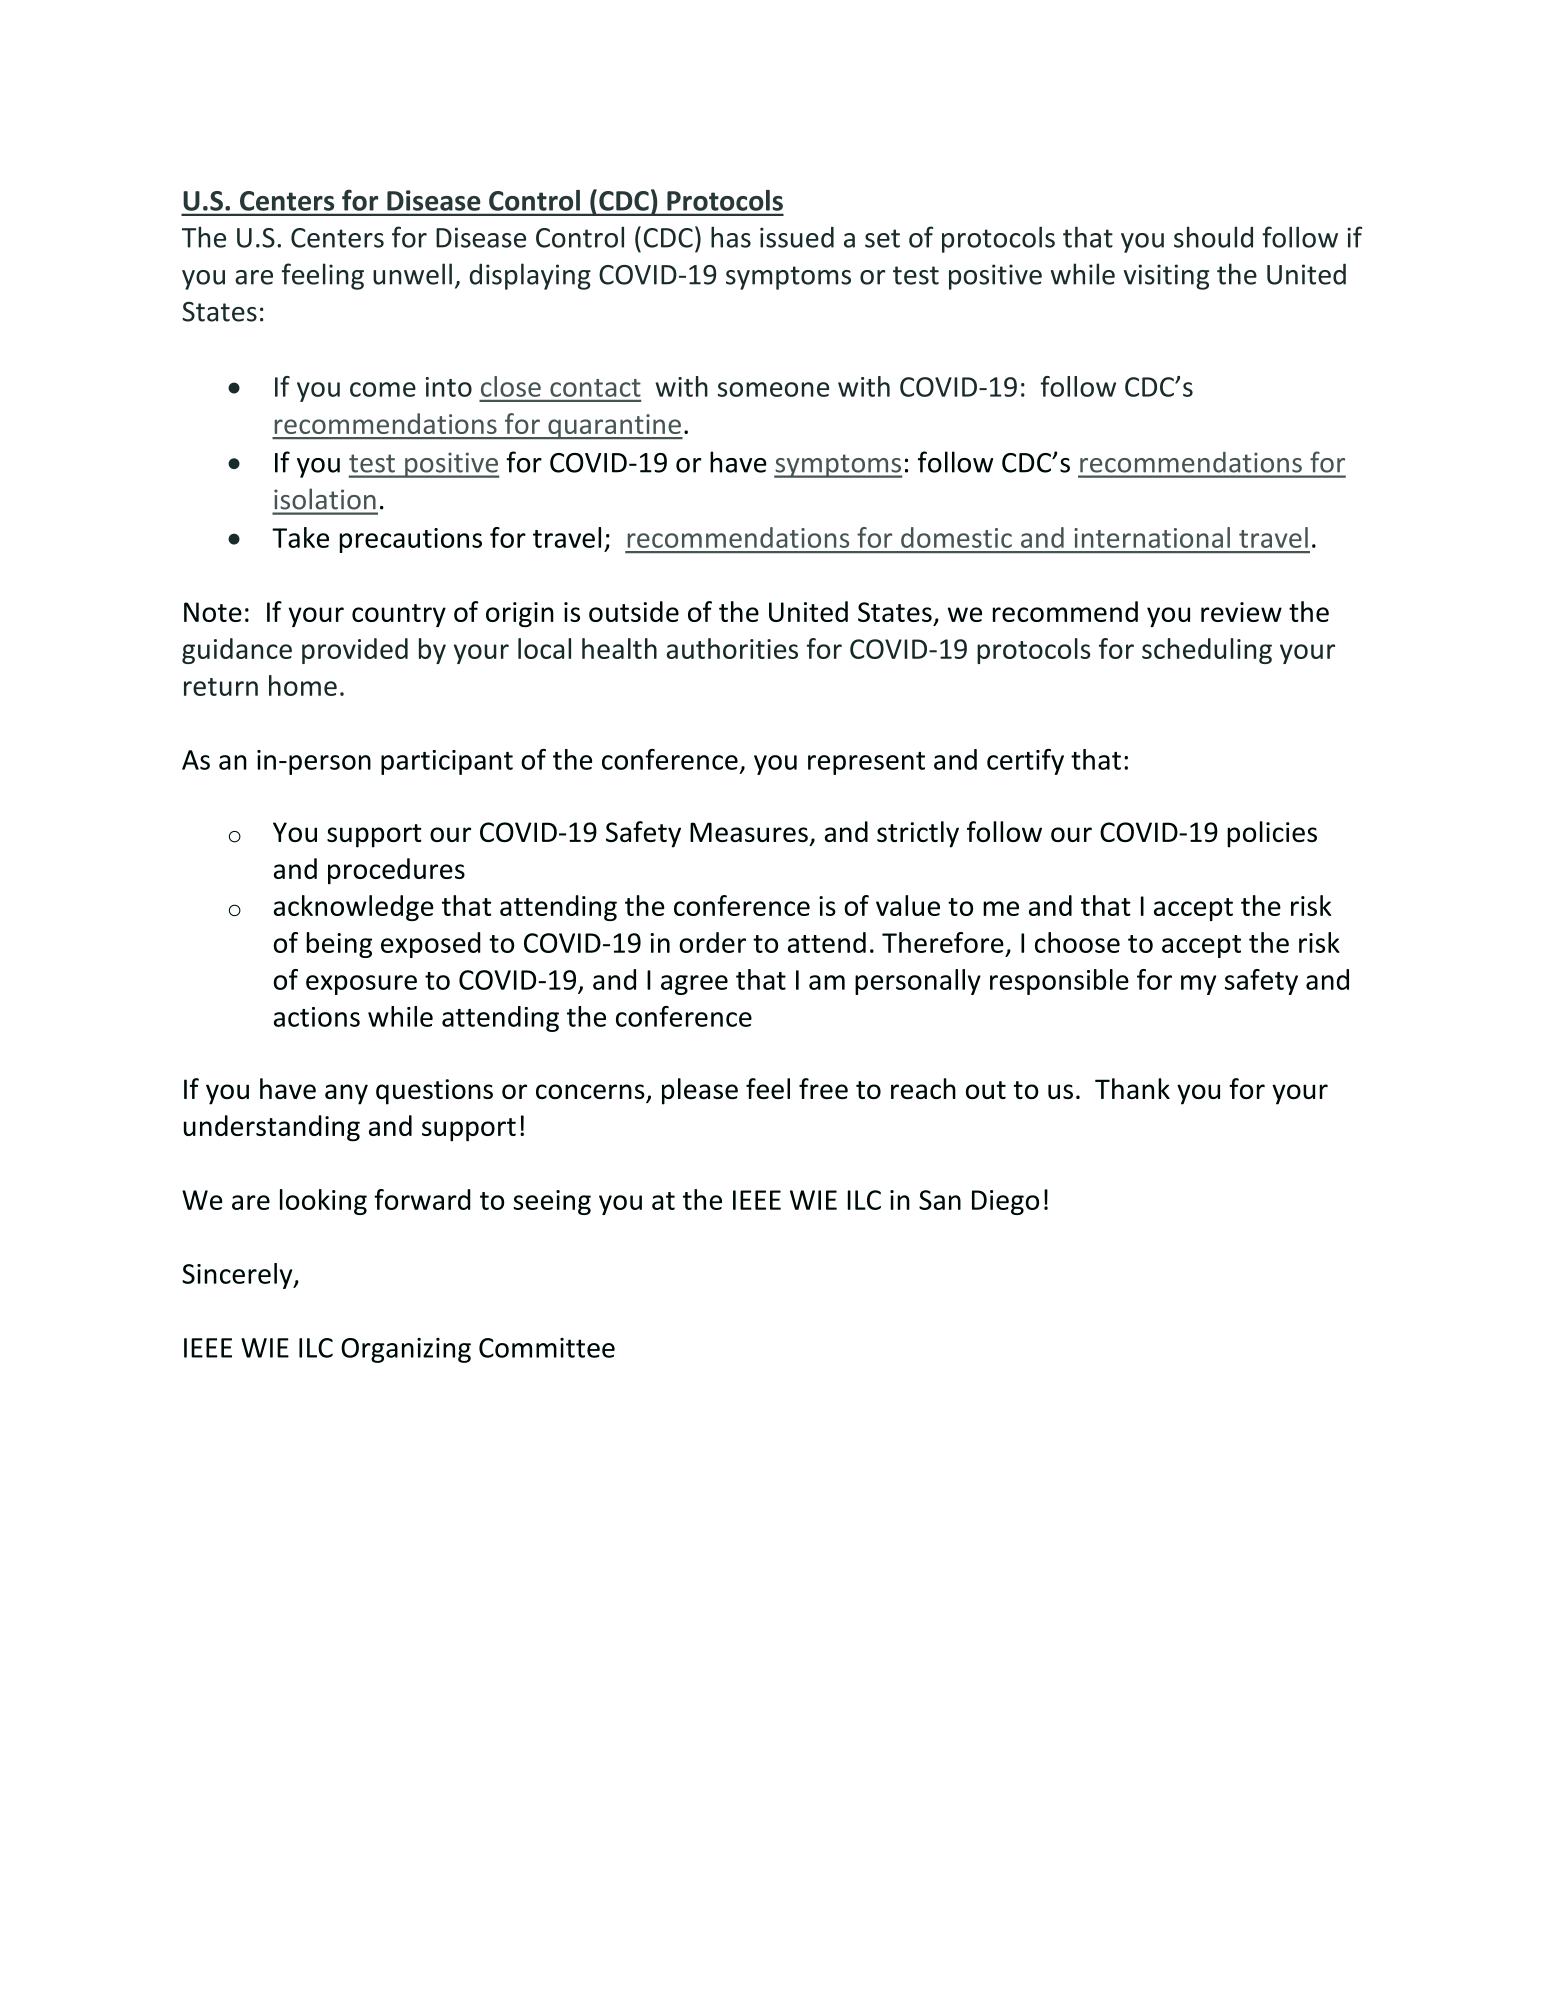 The image size is (1544, 1998). Describe the element at coordinates (447, 762) in the page. I see `participant` at that location.
